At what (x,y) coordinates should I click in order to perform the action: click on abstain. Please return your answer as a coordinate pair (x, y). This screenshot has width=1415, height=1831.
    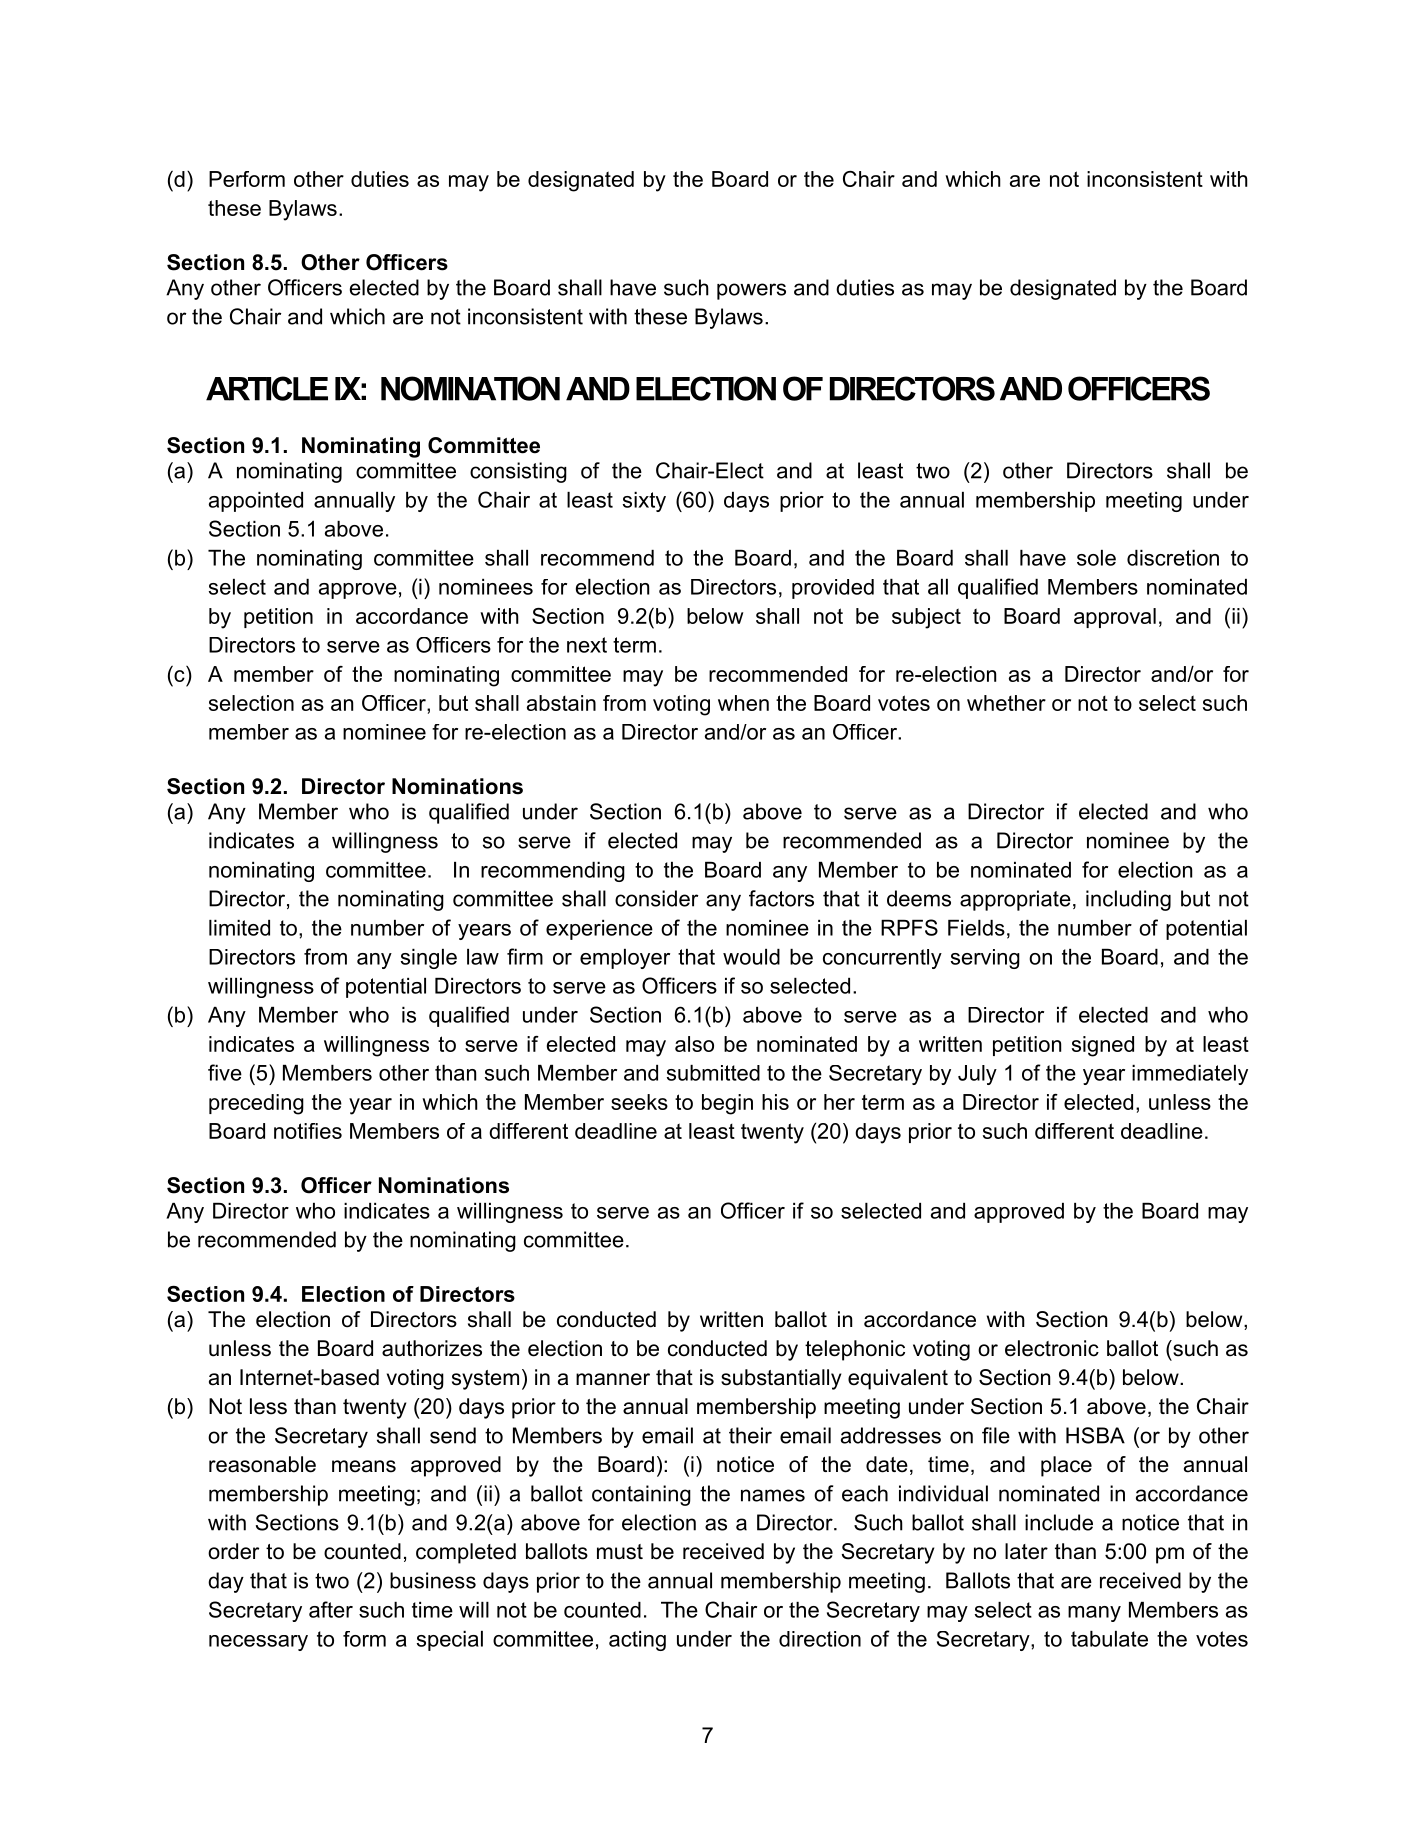
    Looking at the image, I should click on (561, 703).
